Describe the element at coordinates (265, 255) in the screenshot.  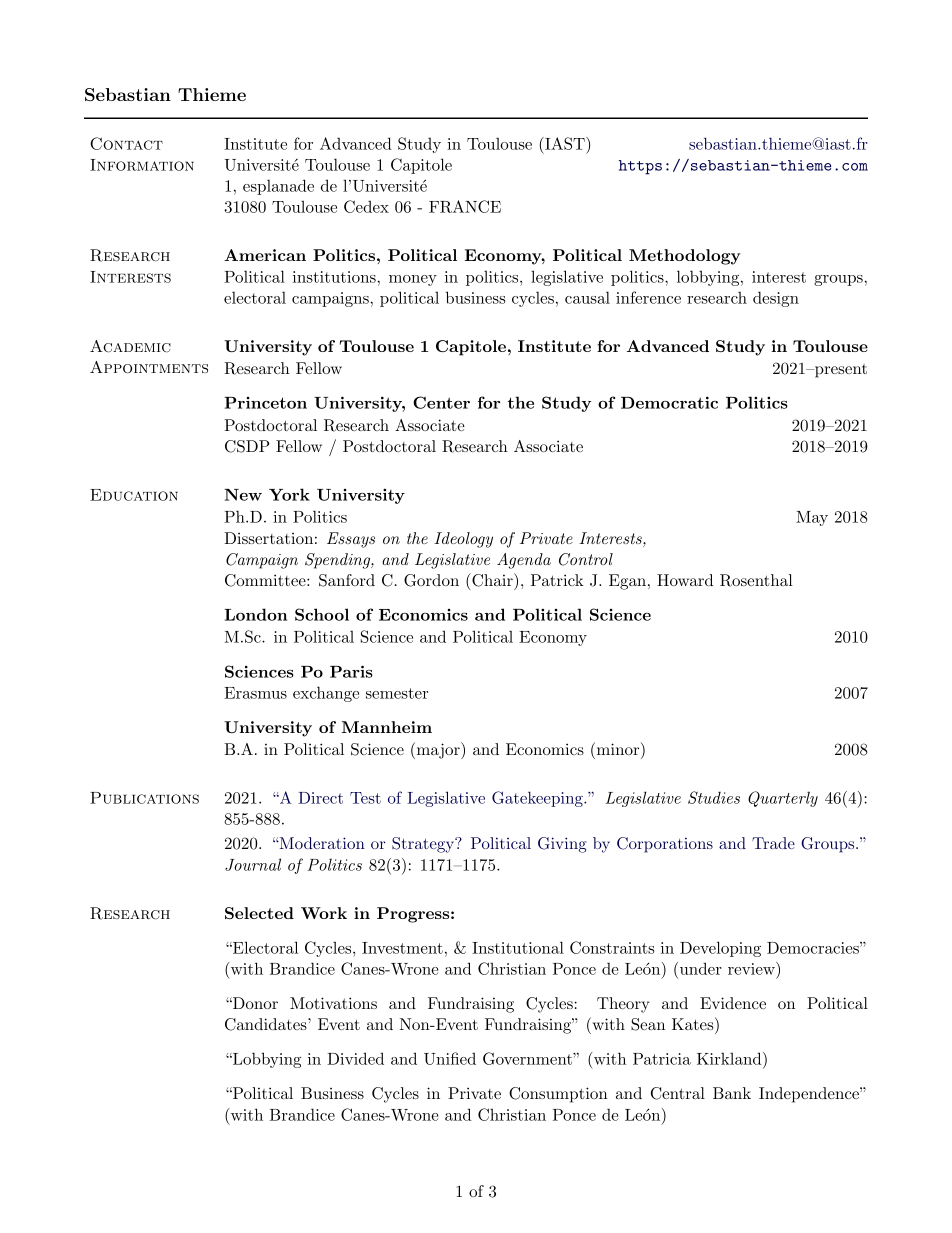
I see `American` at that location.
